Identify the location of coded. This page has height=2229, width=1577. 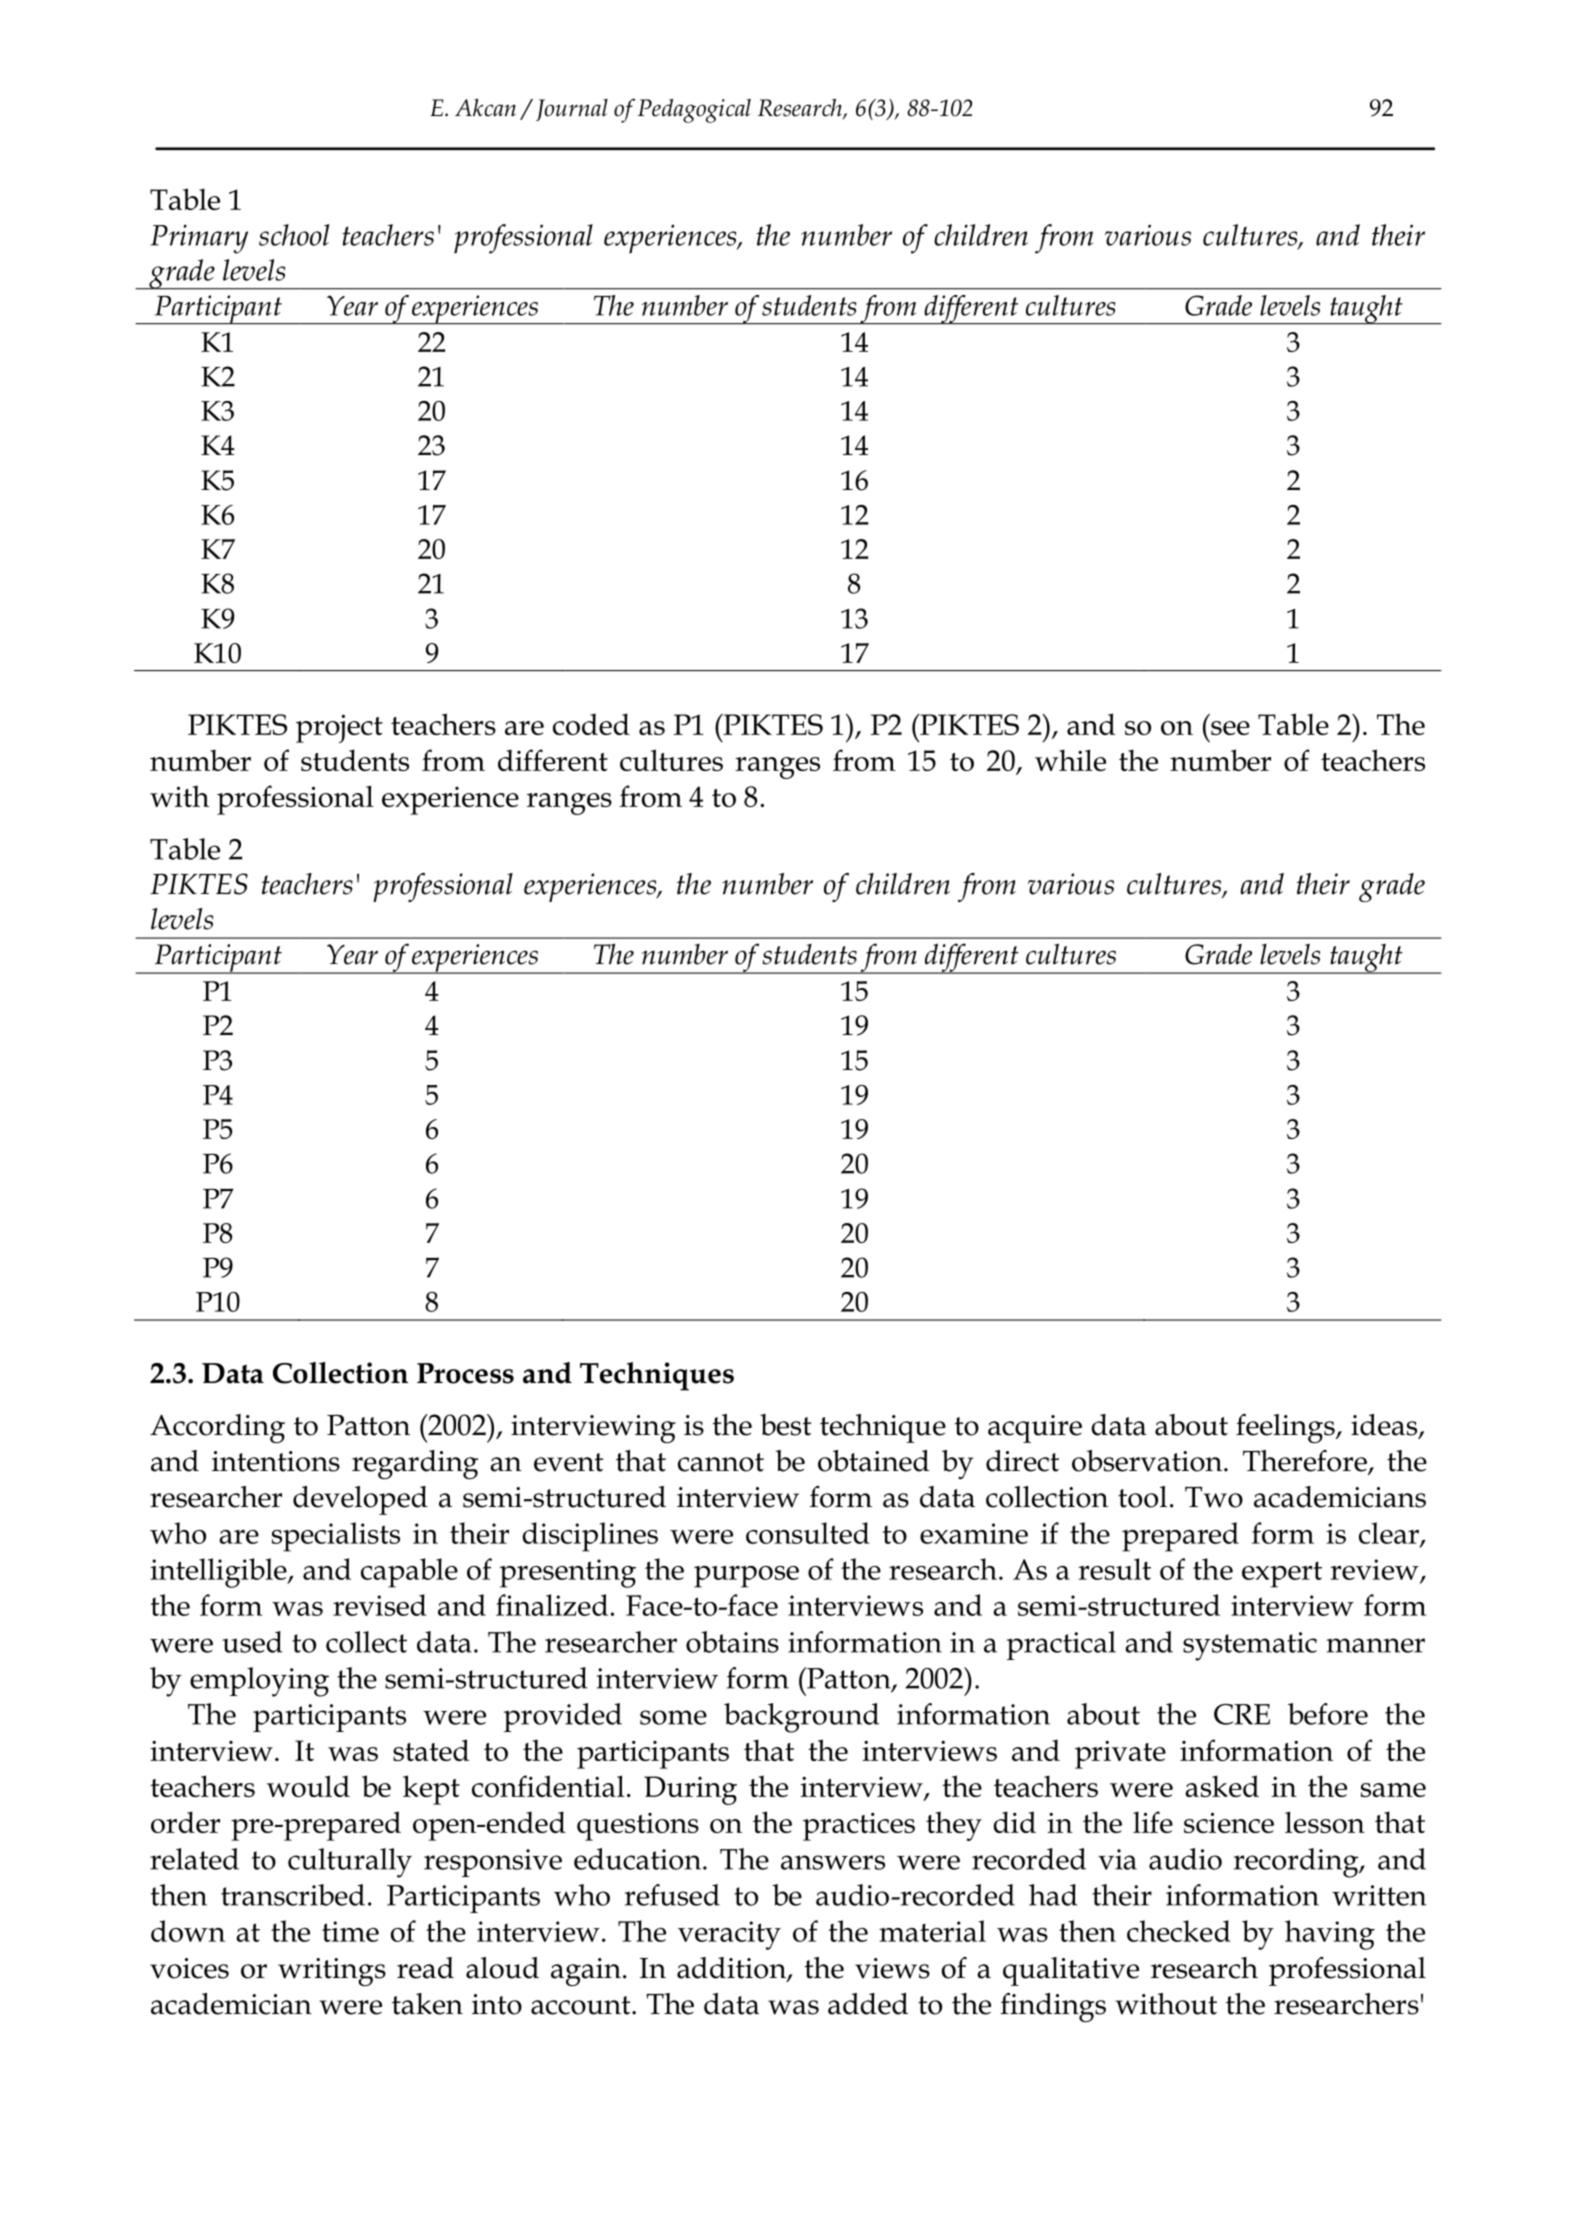
(591, 724).
